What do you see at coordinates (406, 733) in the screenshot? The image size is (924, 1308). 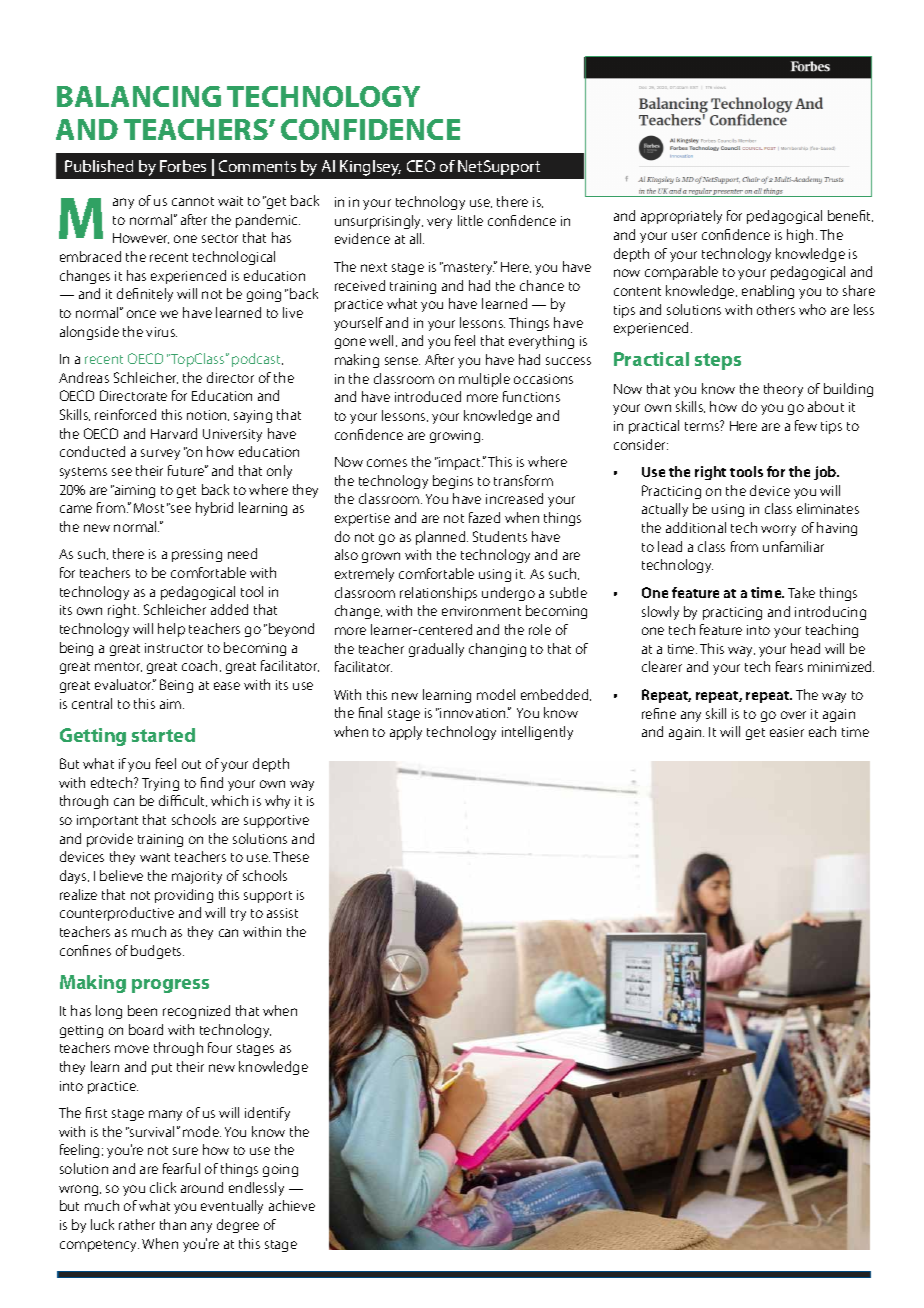 I see `apply` at bounding box center [406, 733].
